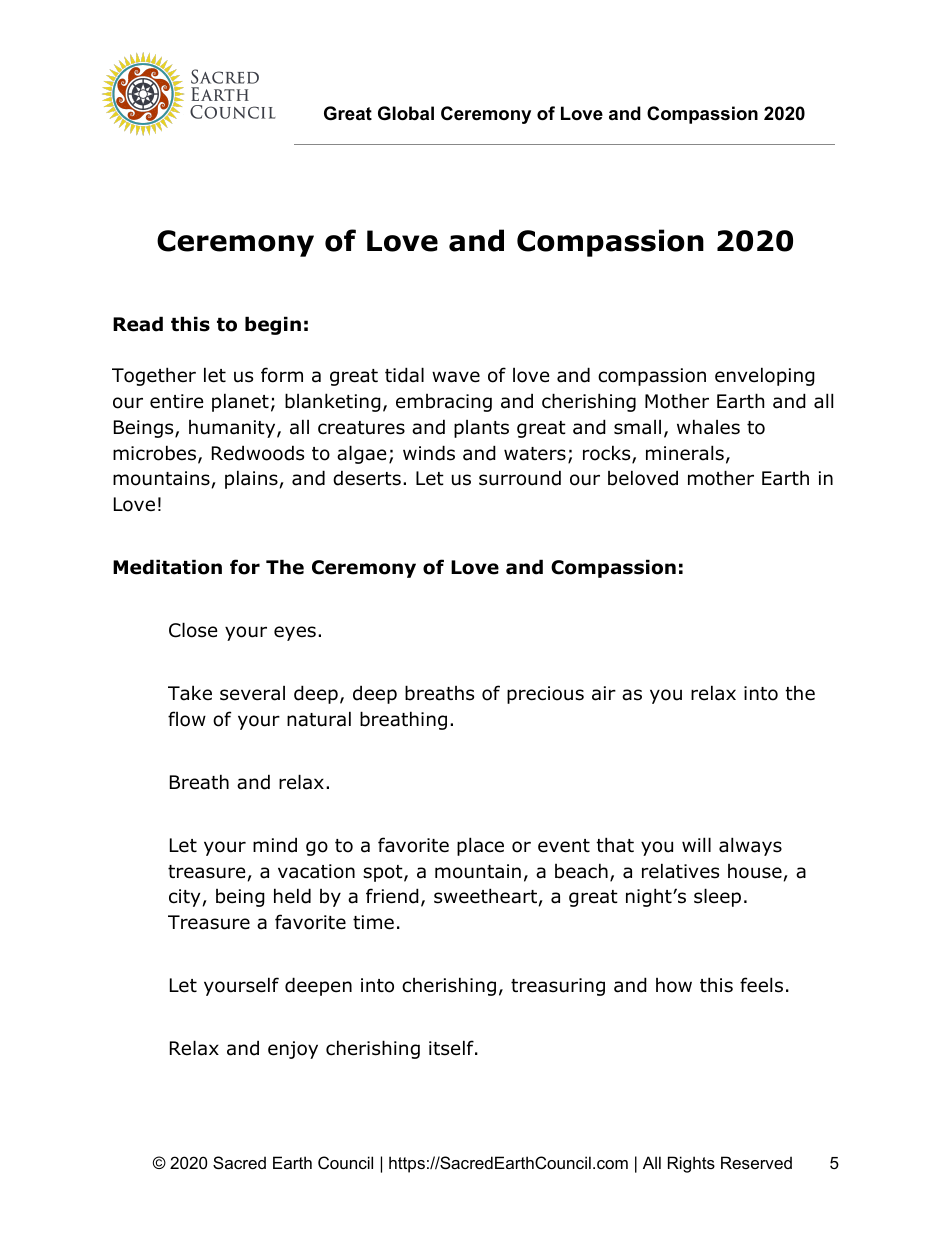 This screenshot has height=1233, width=952. Describe the element at coordinates (406, 113) in the screenshot. I see `Global` at that location.
